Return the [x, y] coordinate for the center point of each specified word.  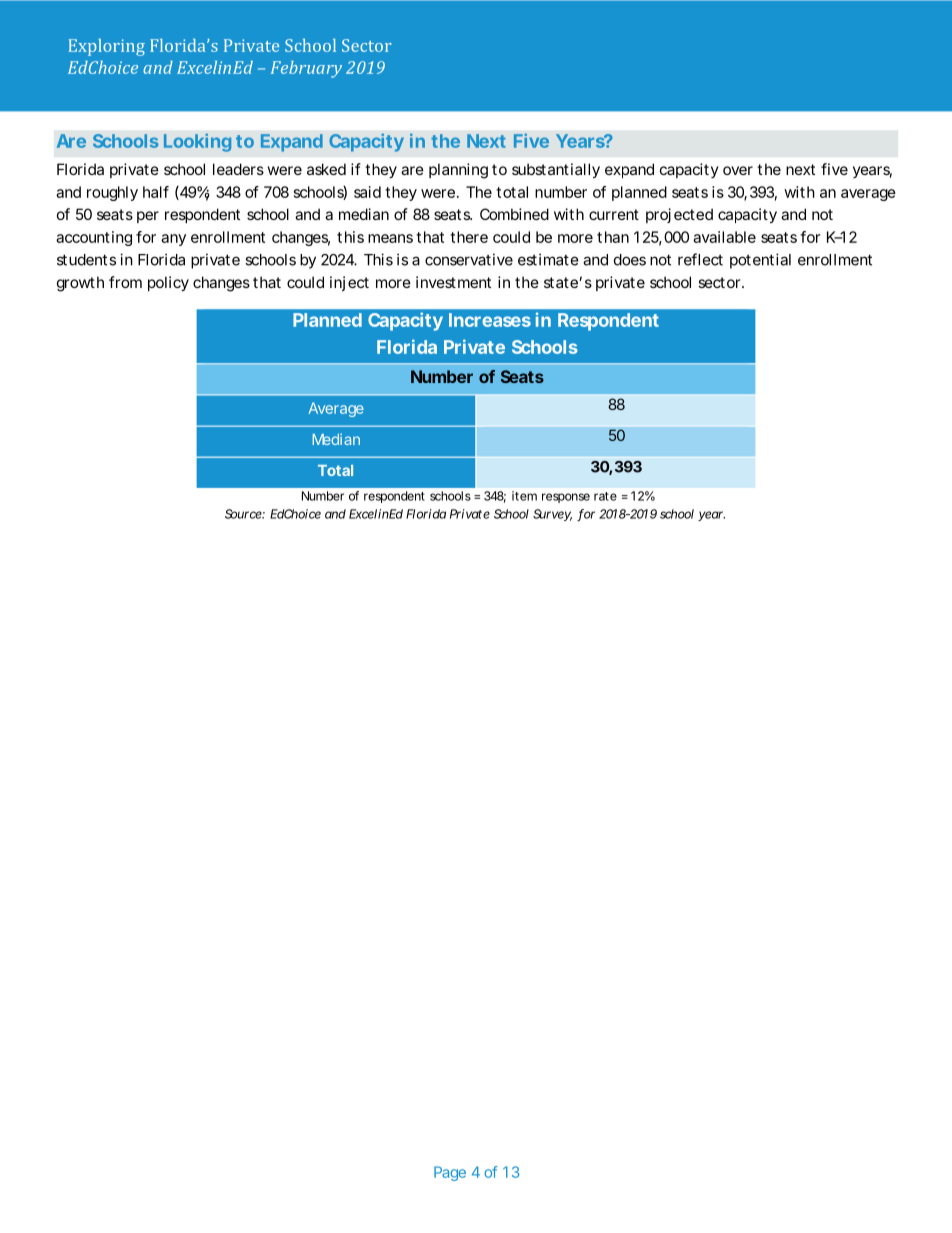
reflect [700, 259]
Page [450, 1173]
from [125, 282]
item [524, 496]
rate [605, 496]
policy [168, 283]
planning [458, 171]
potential [760, 261]
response [566, 498]
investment [453, 282]
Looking [197, 143]
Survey [552, 515]
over [738, 170]
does [630, 260]
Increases [490, 320]
